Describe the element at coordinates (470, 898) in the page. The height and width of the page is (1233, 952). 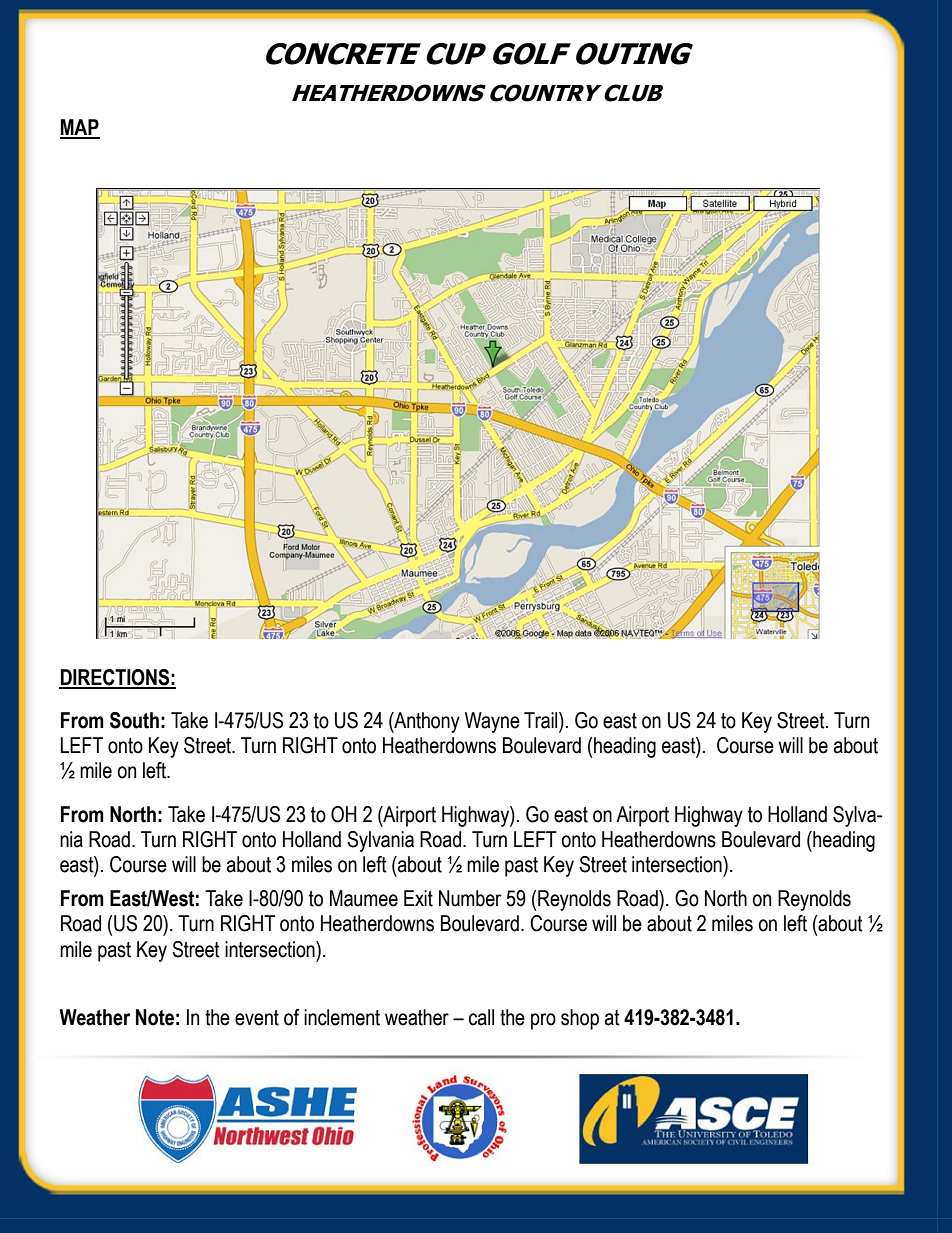
I see `Number` at that location.
